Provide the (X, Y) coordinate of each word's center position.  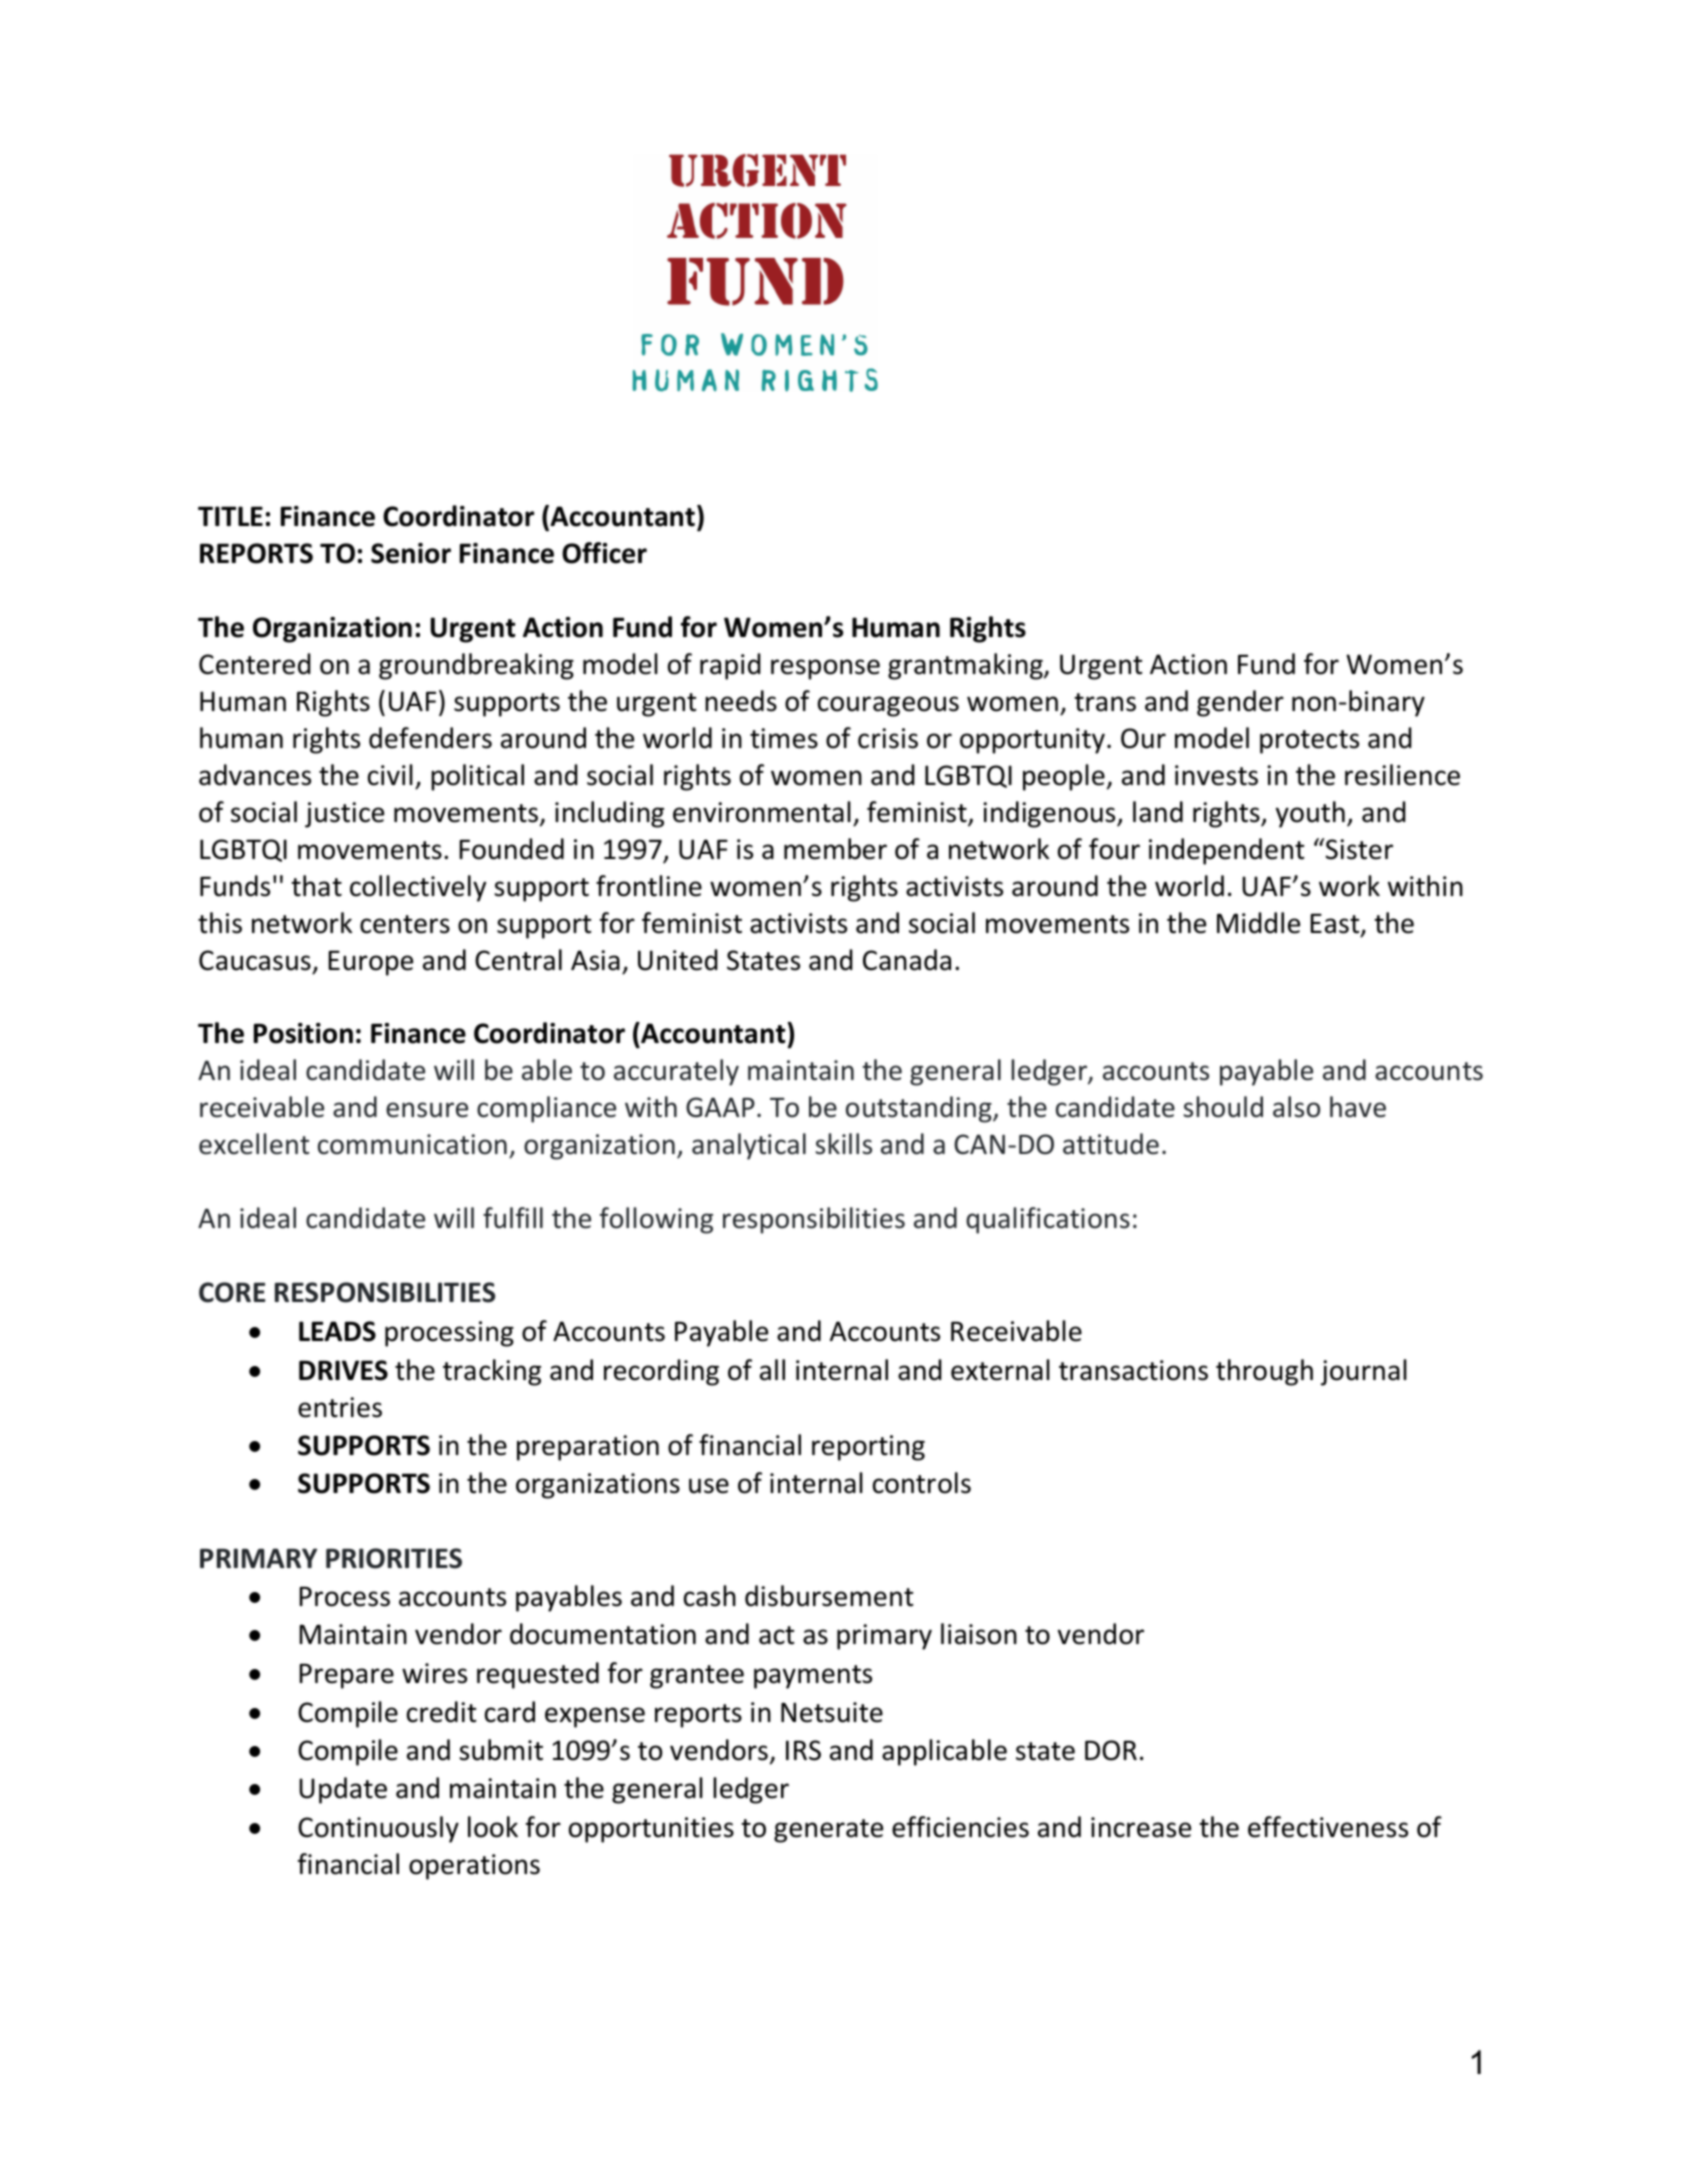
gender (1240, 703)
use (709, 1486)
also (1296, 1107)
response (825, 669)
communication (412, 1144)
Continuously (378, 1829)
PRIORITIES (394, 1558)
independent (1227, 851)
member (835, 849)
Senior (411, 553)
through (1264, 1372)
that (316, 886)
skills (843, 1144)
